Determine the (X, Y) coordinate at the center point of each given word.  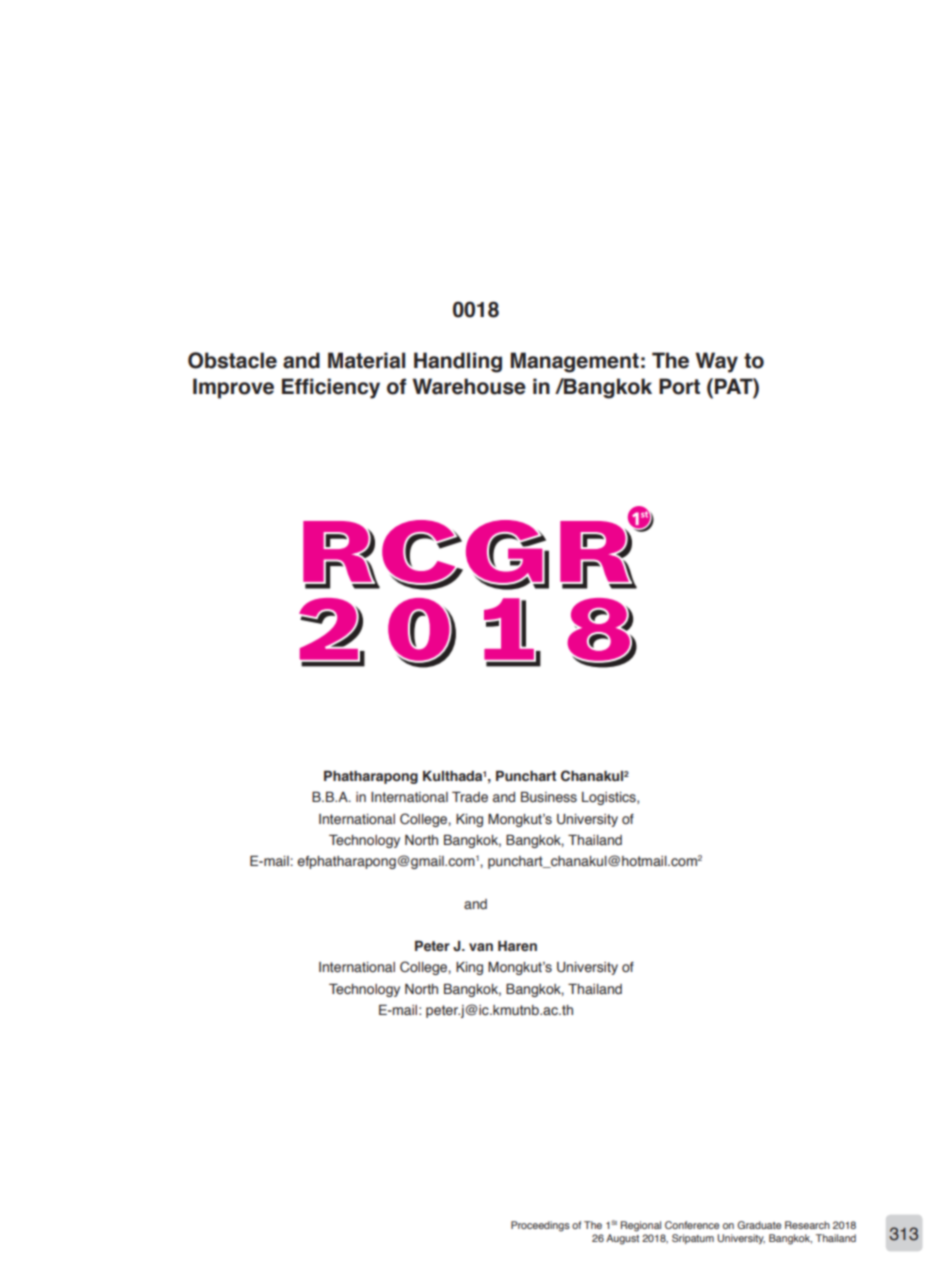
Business (549, 797)
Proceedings (540, 1226)
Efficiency (331, 388)
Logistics (610, 798)
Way (716, 362)
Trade (470, 797)
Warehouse (469, 386)
